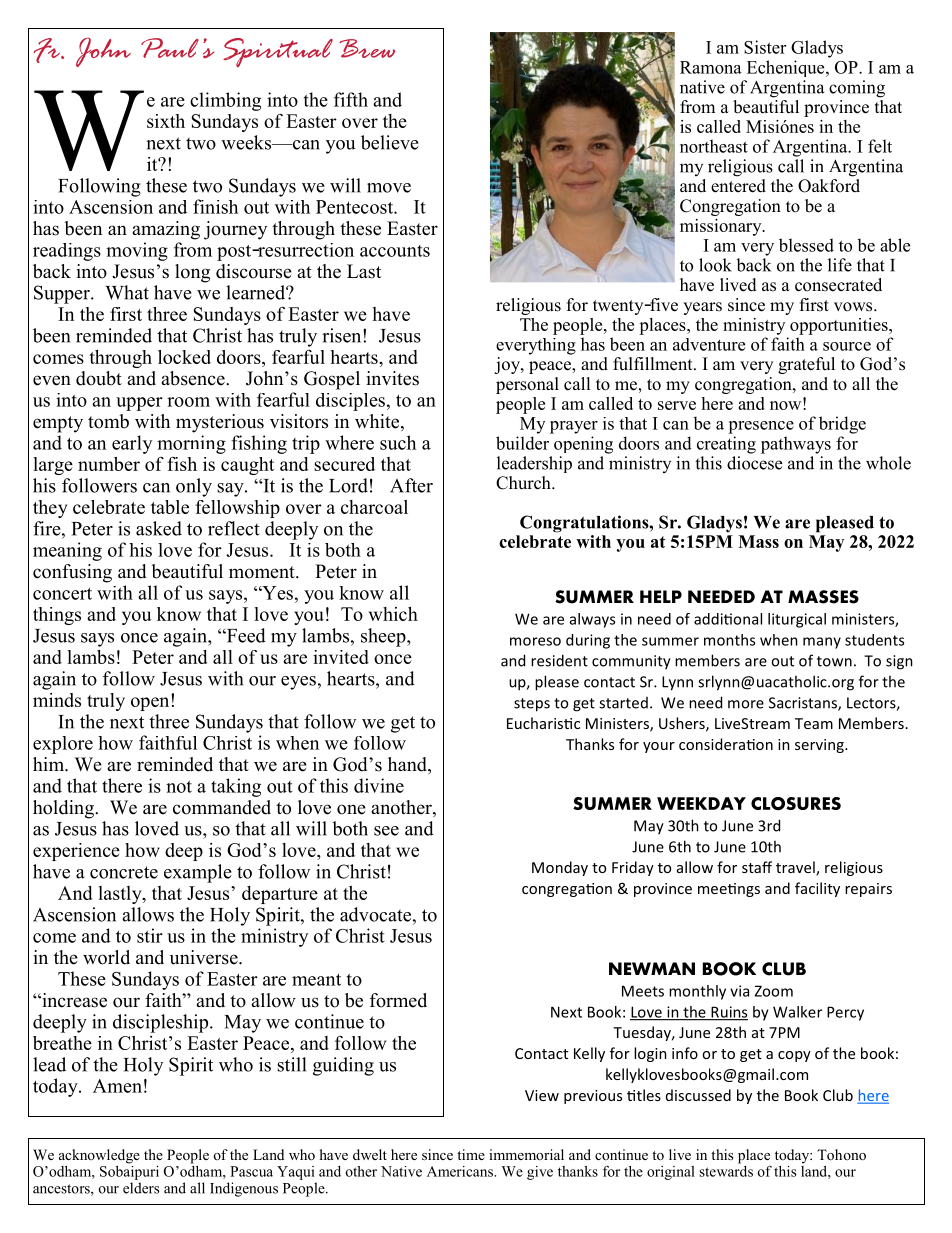 This page has height=1233, width=952. I want to click on Sister, so click(765, 47).
